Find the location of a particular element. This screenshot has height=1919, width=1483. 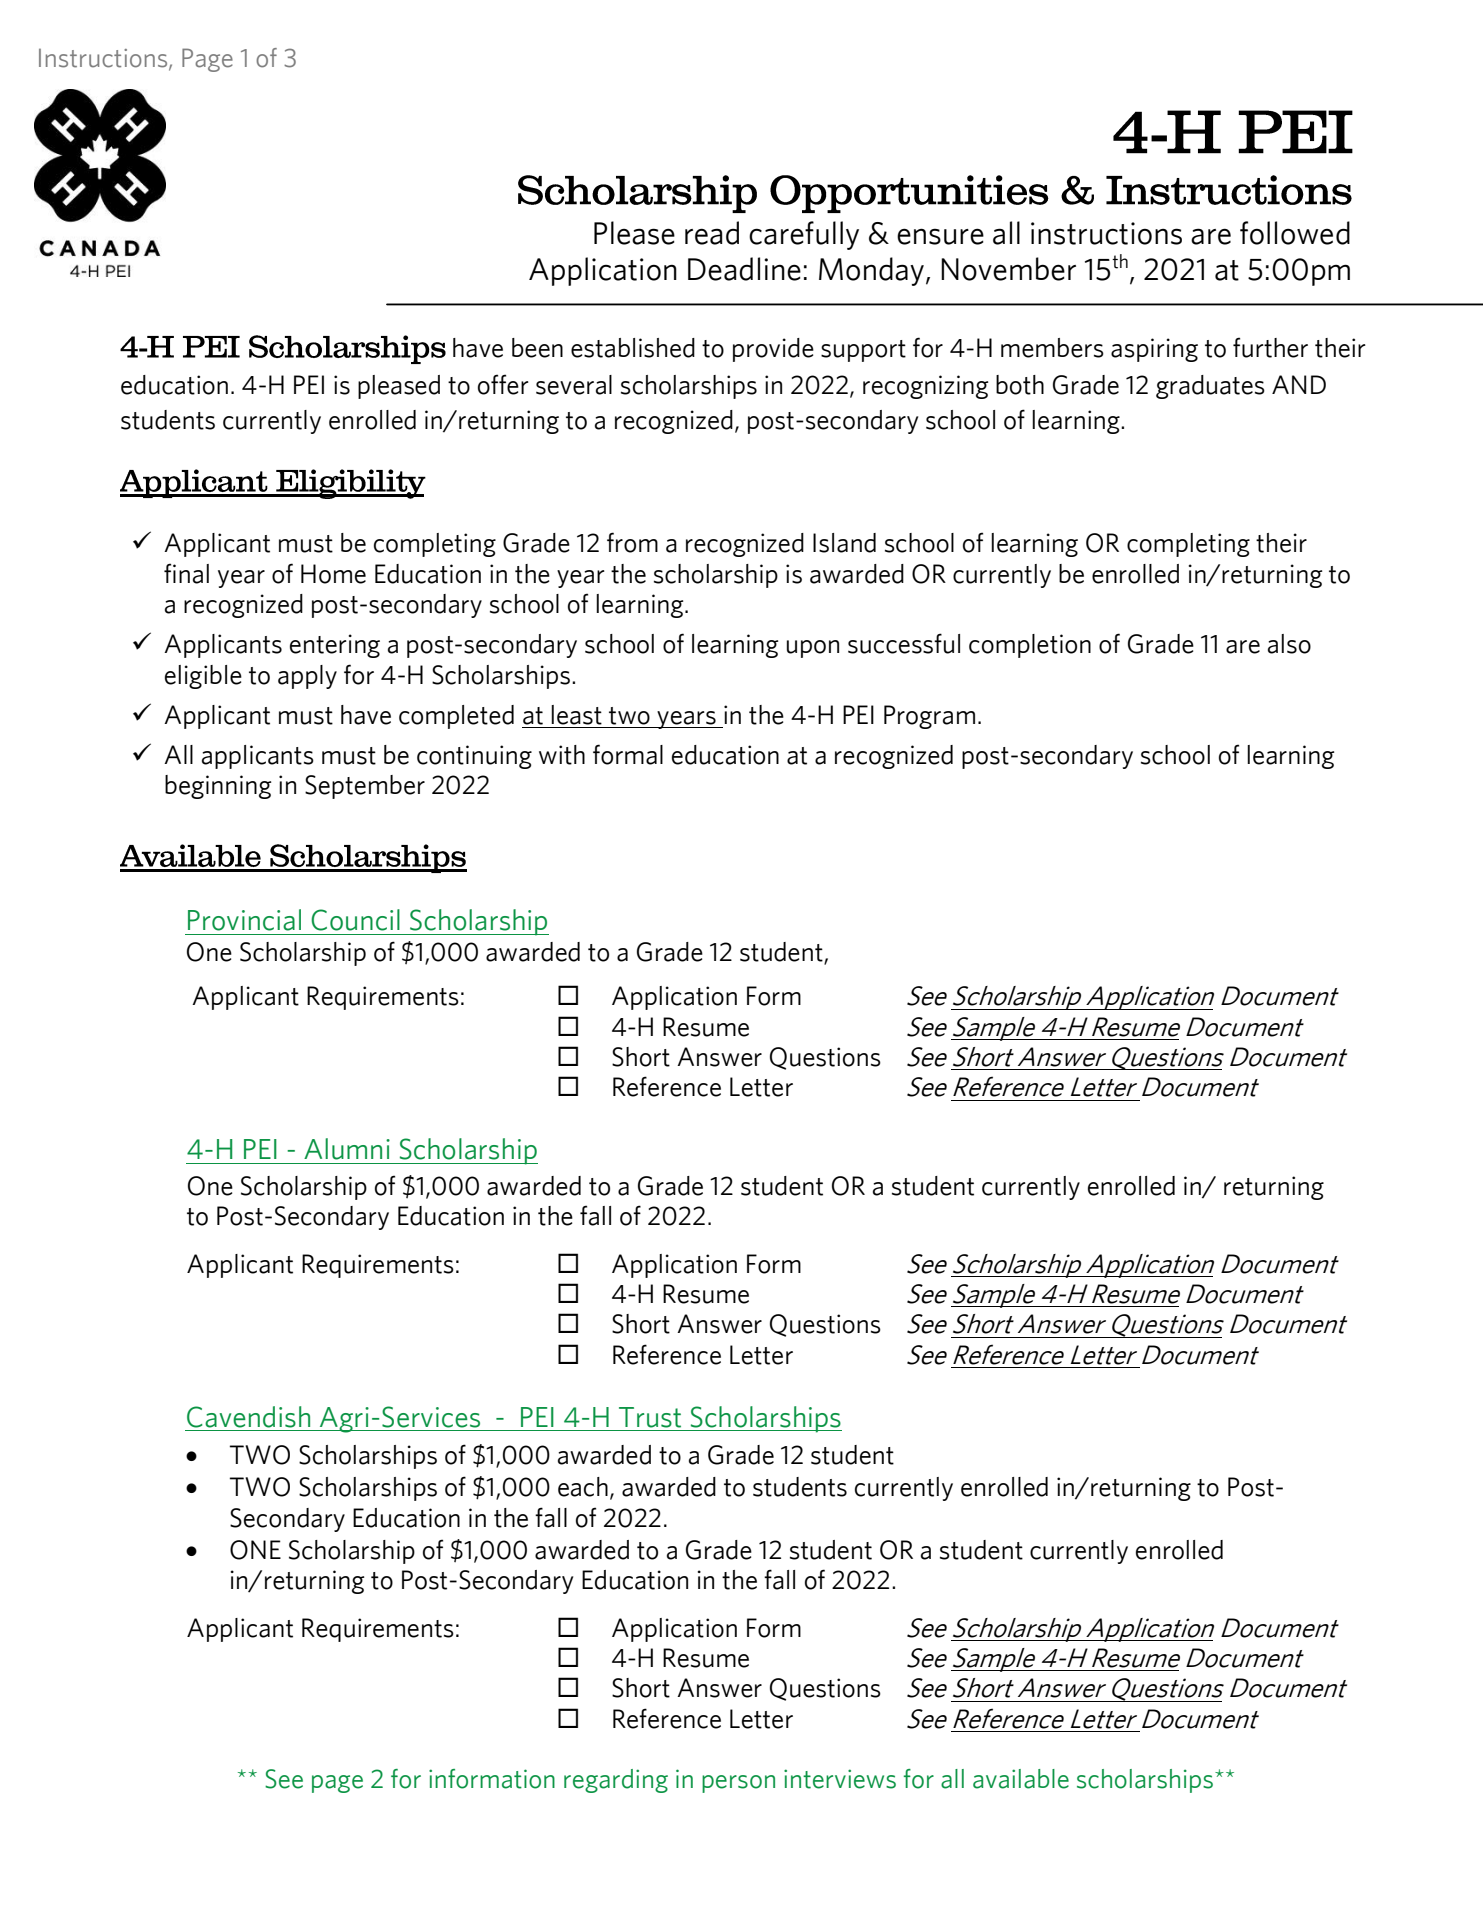

also is located at coordinates (1289, 644).
